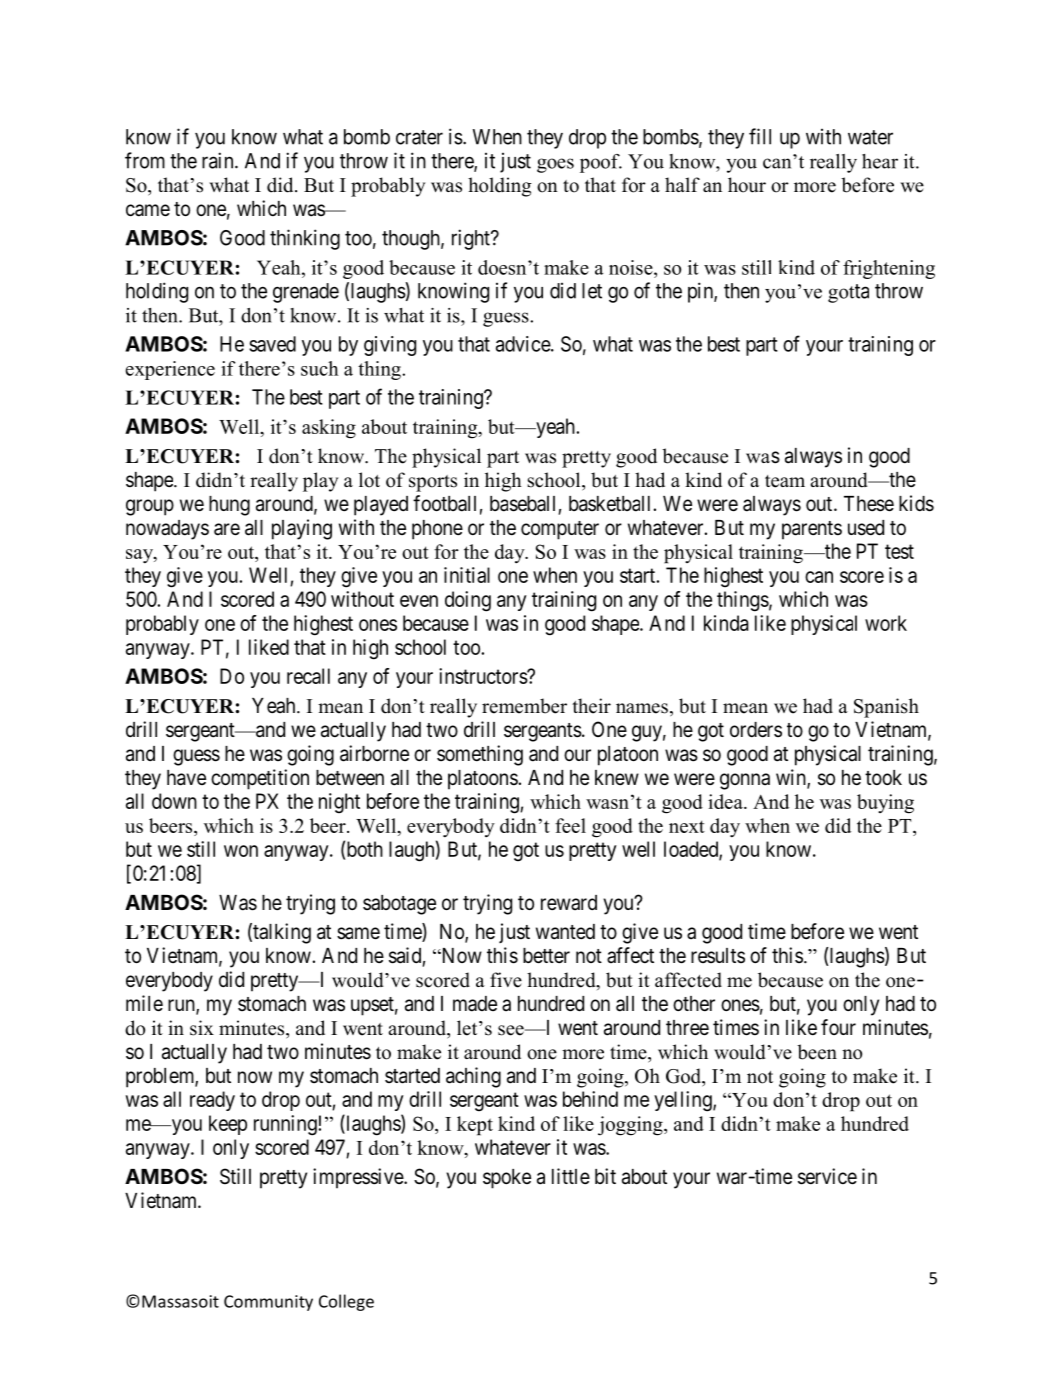  What do you see at coordinates (569, 903) in the screenshot?
I see `reward` at bounding box center [569, 903].
